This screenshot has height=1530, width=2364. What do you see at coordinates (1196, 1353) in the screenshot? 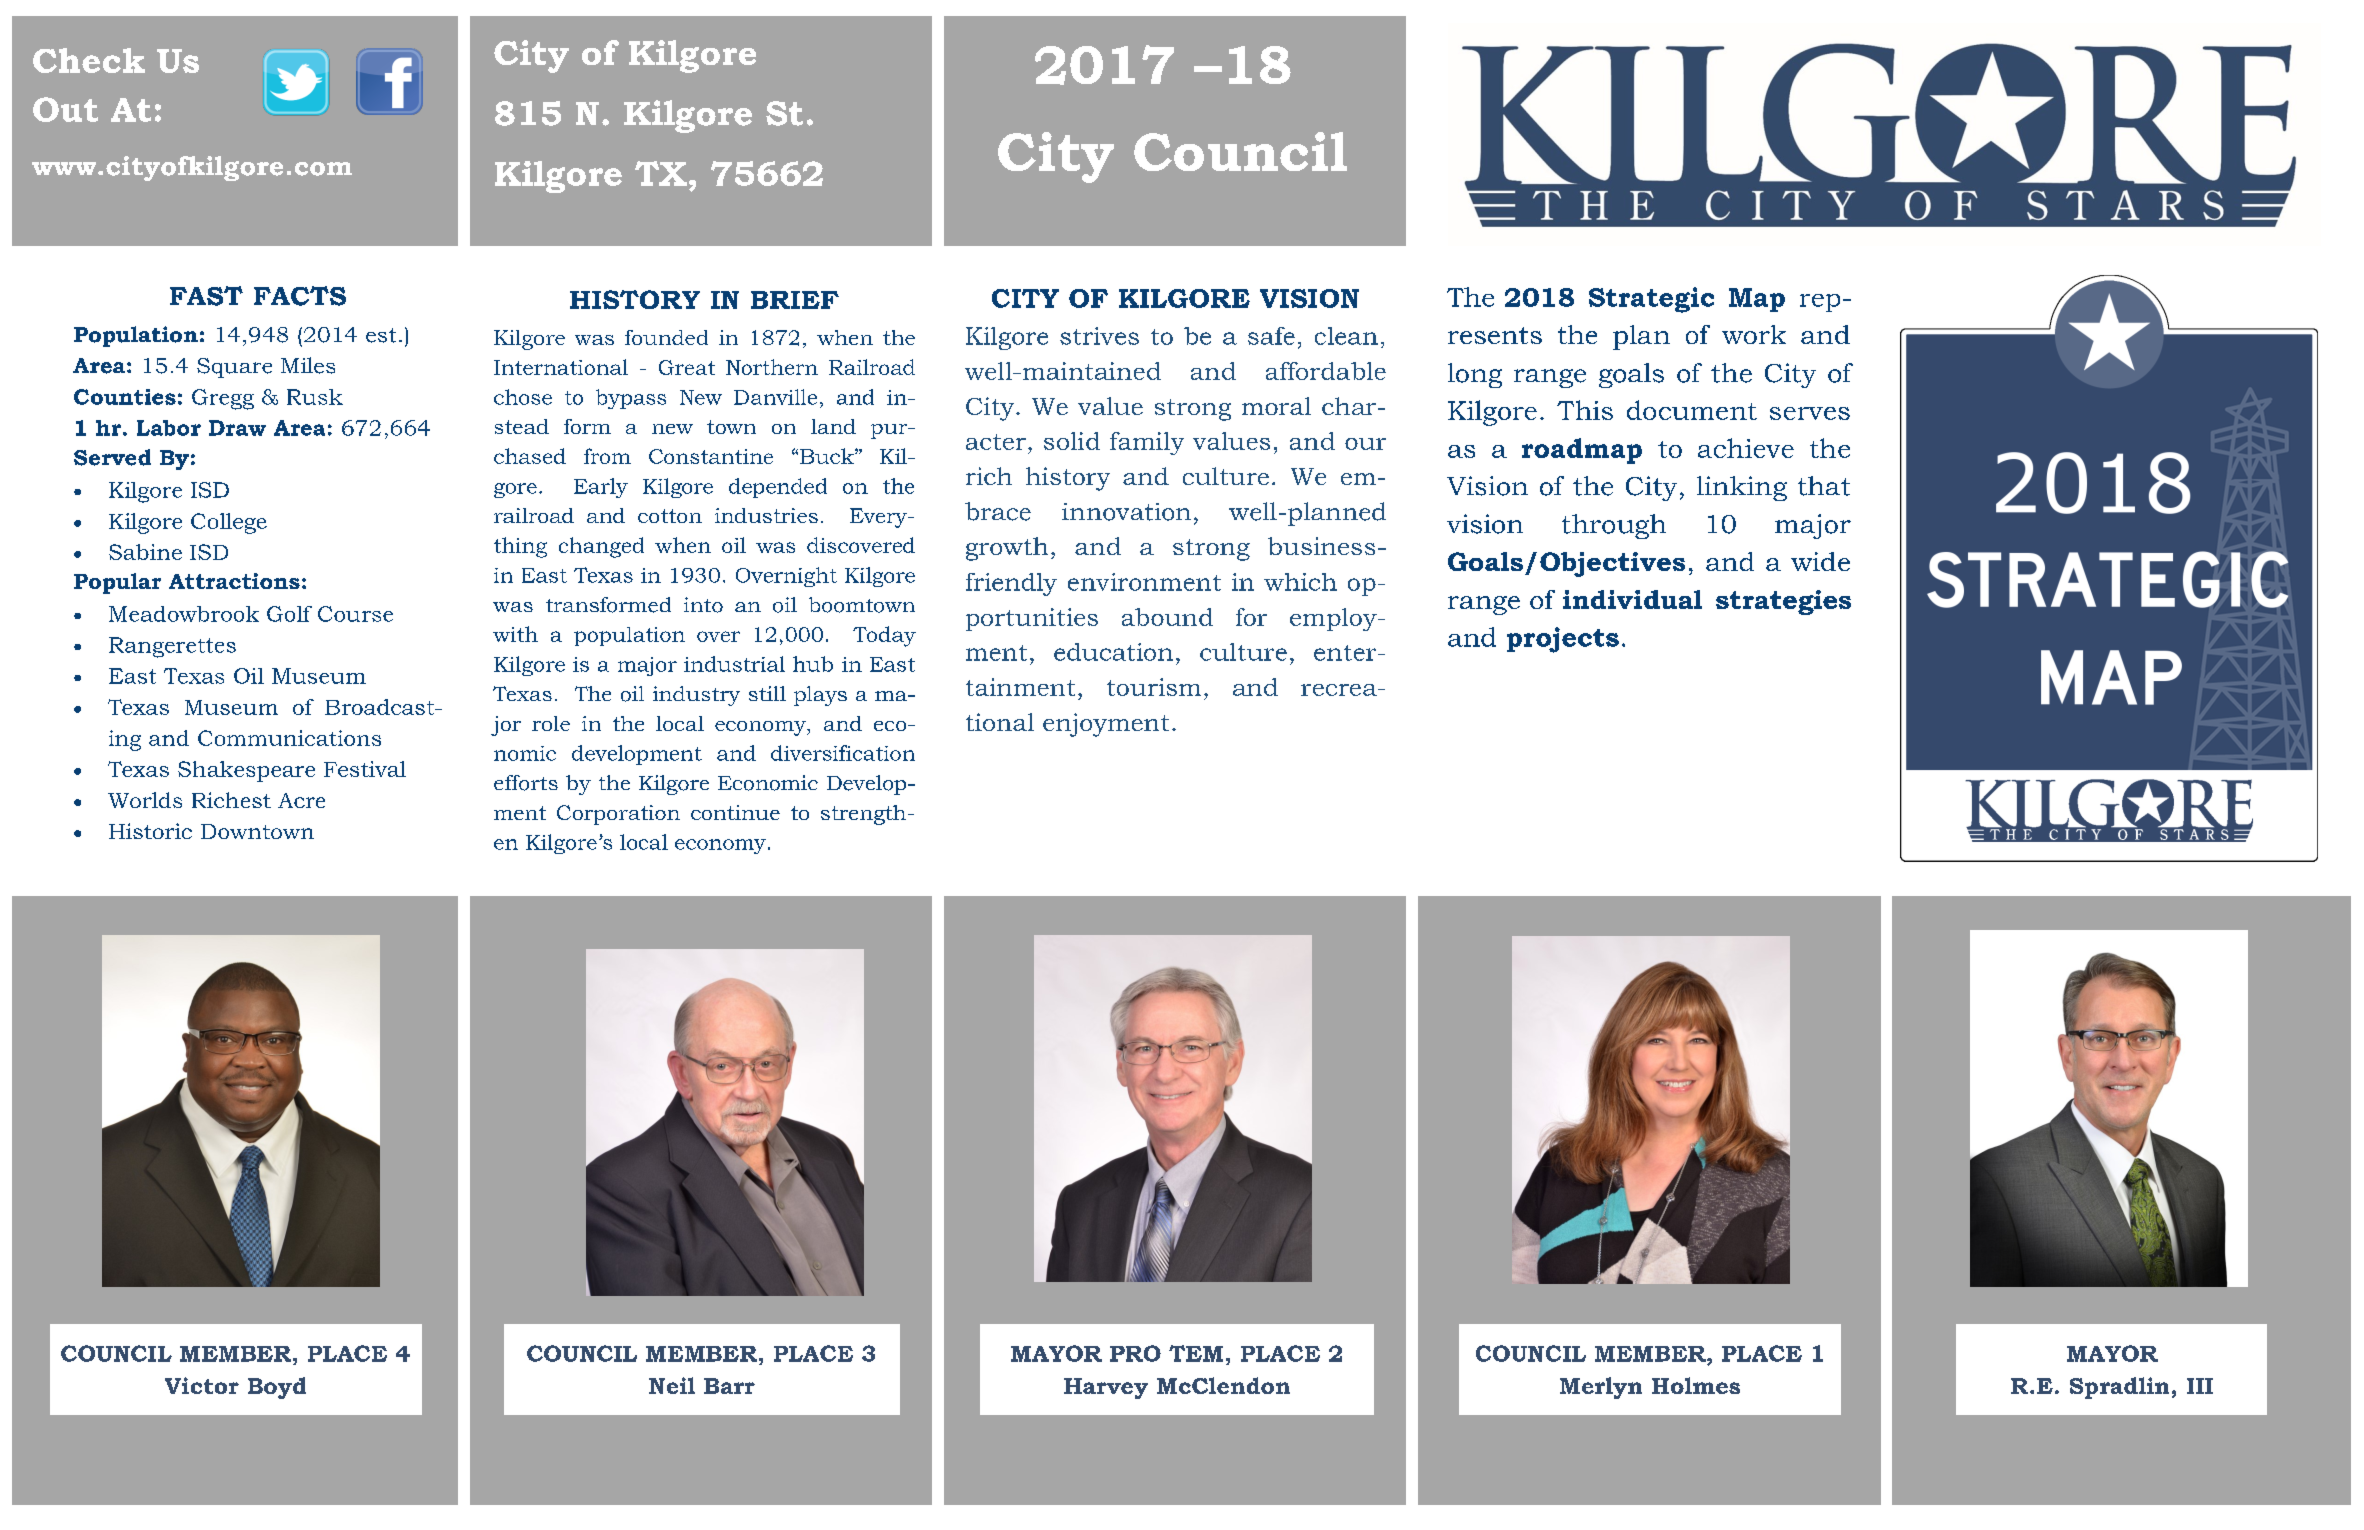
I see `TEM` at bounding box center [1196, 1353].
